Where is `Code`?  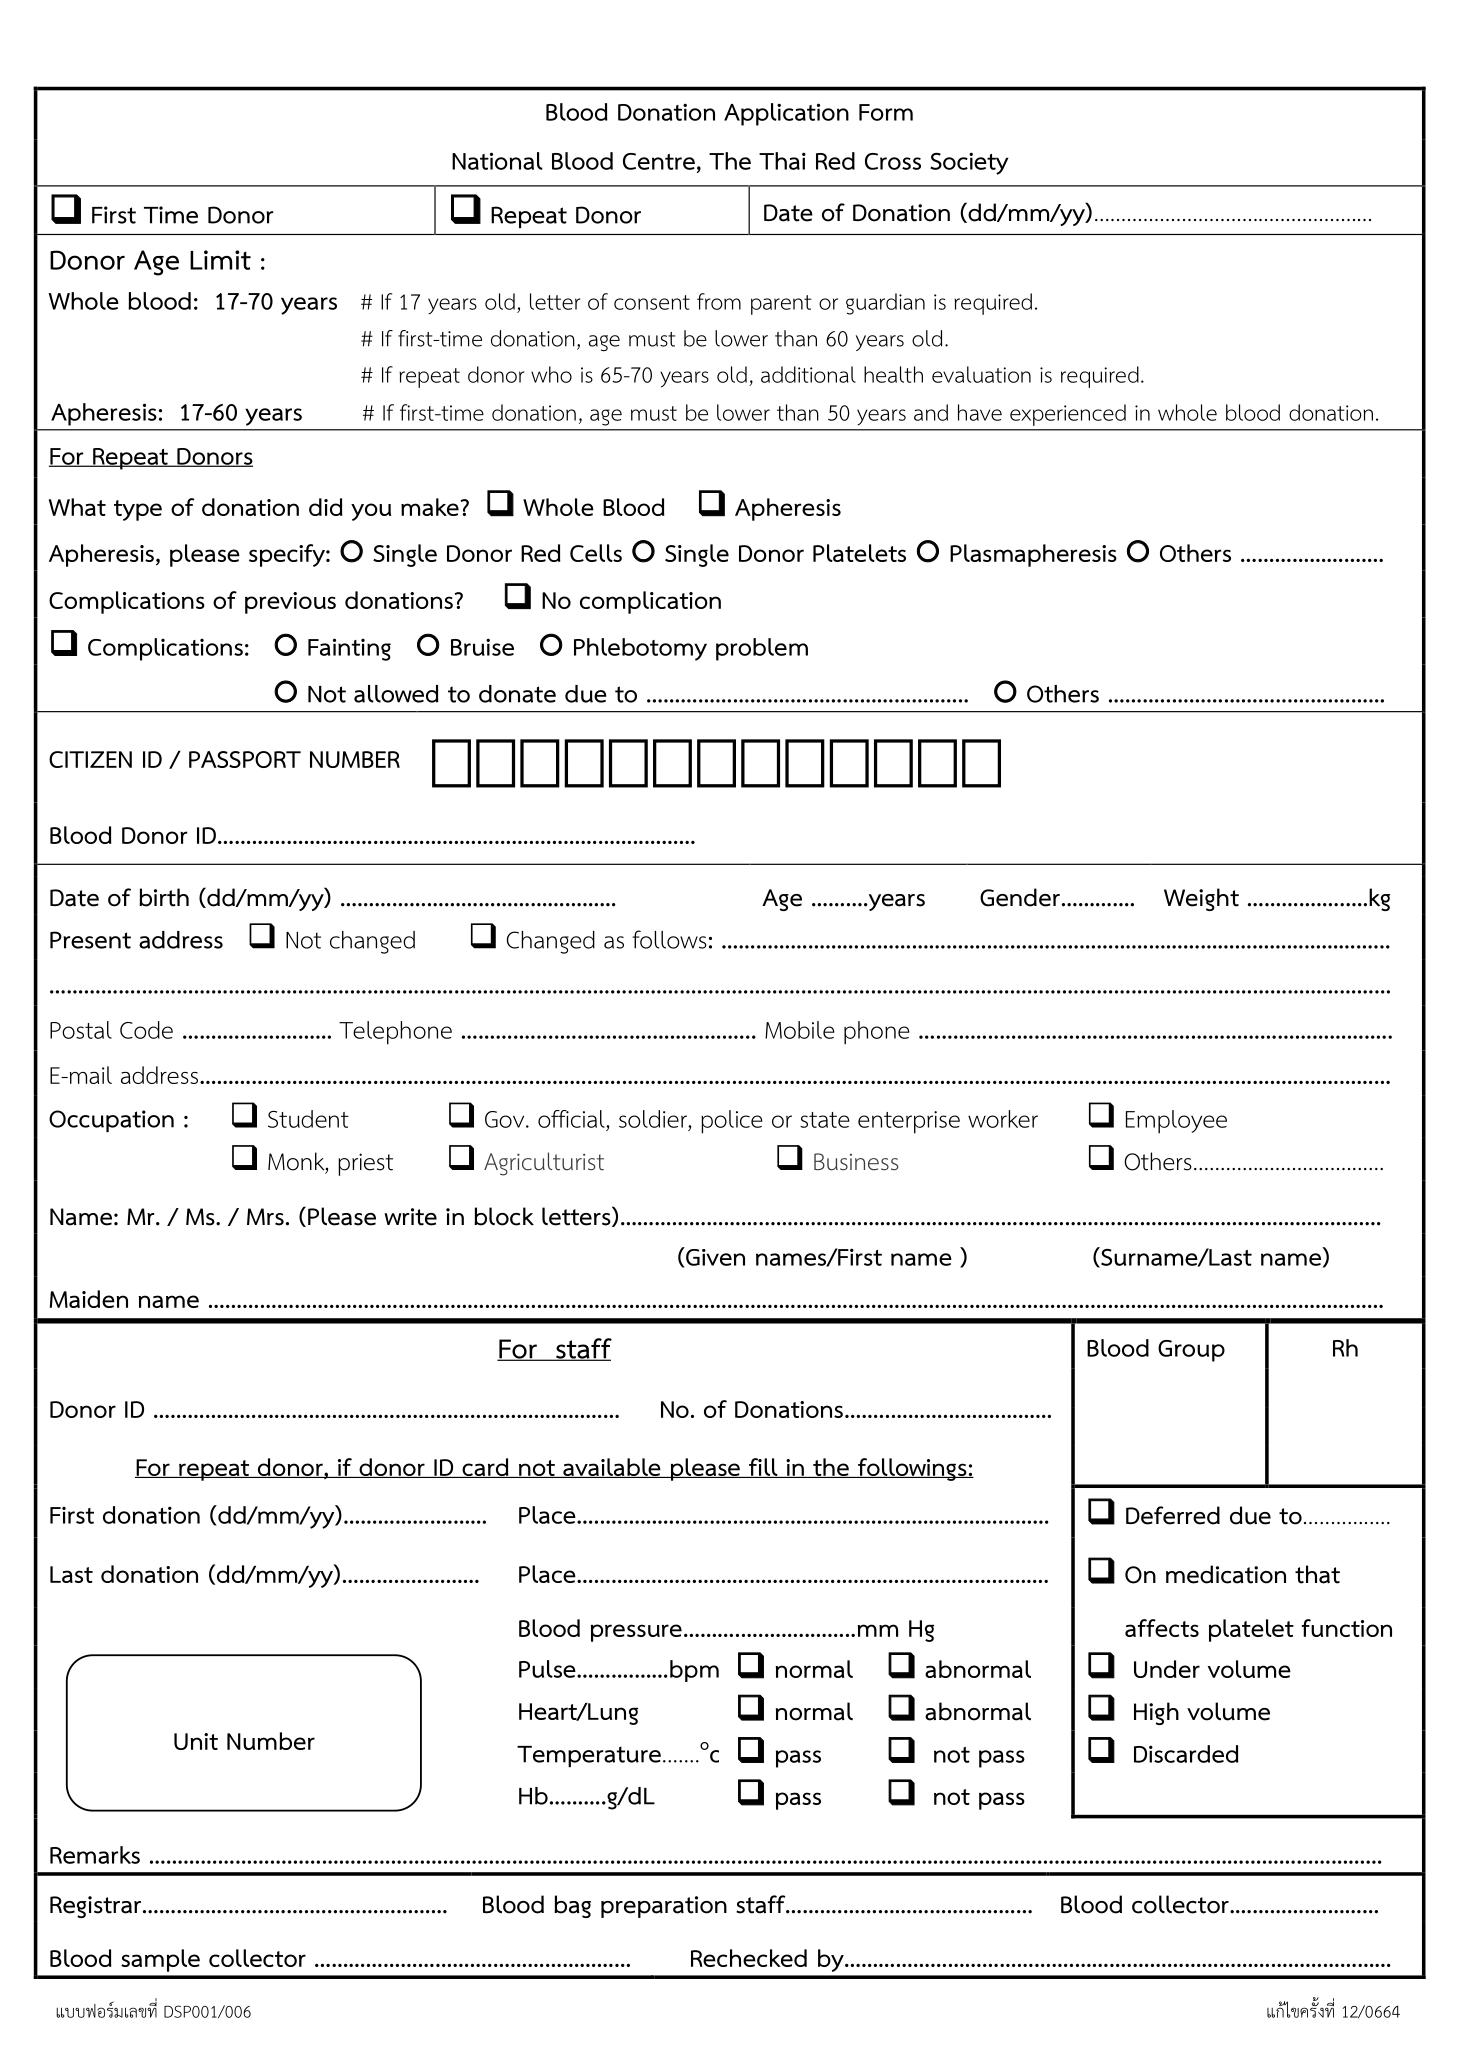
Code is located at coordinates (146, 1030).
